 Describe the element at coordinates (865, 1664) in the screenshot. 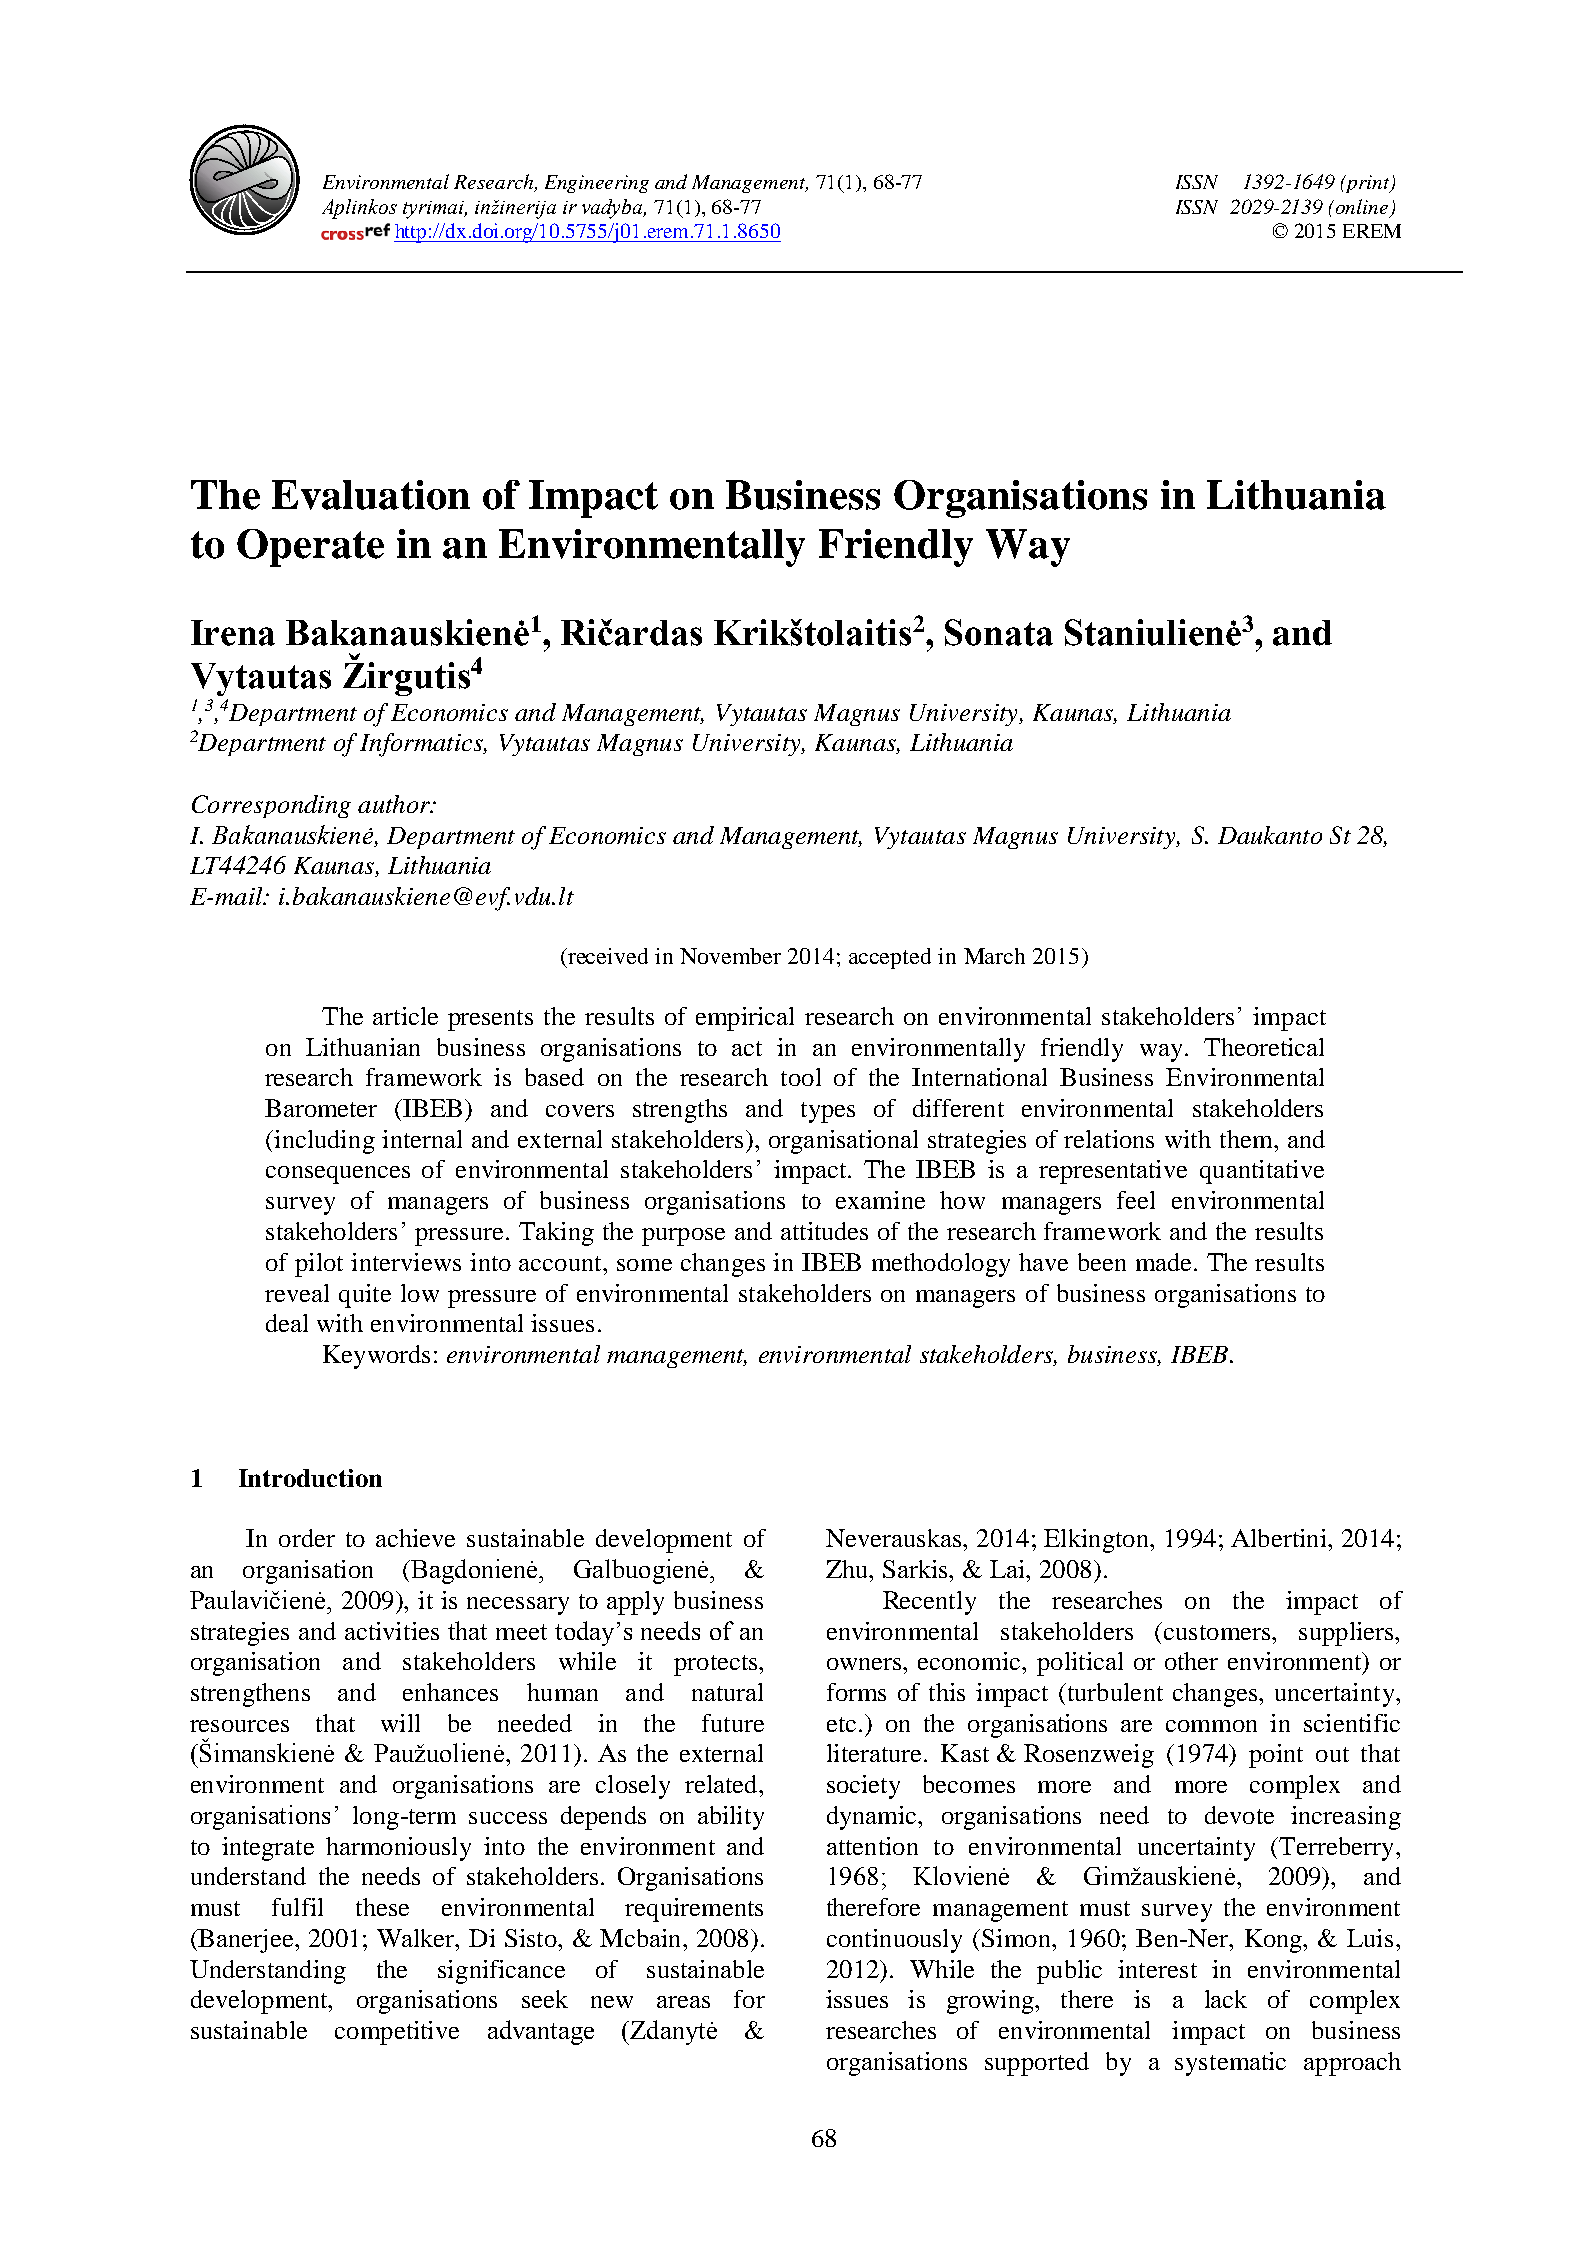

I see `owners` at that location.
